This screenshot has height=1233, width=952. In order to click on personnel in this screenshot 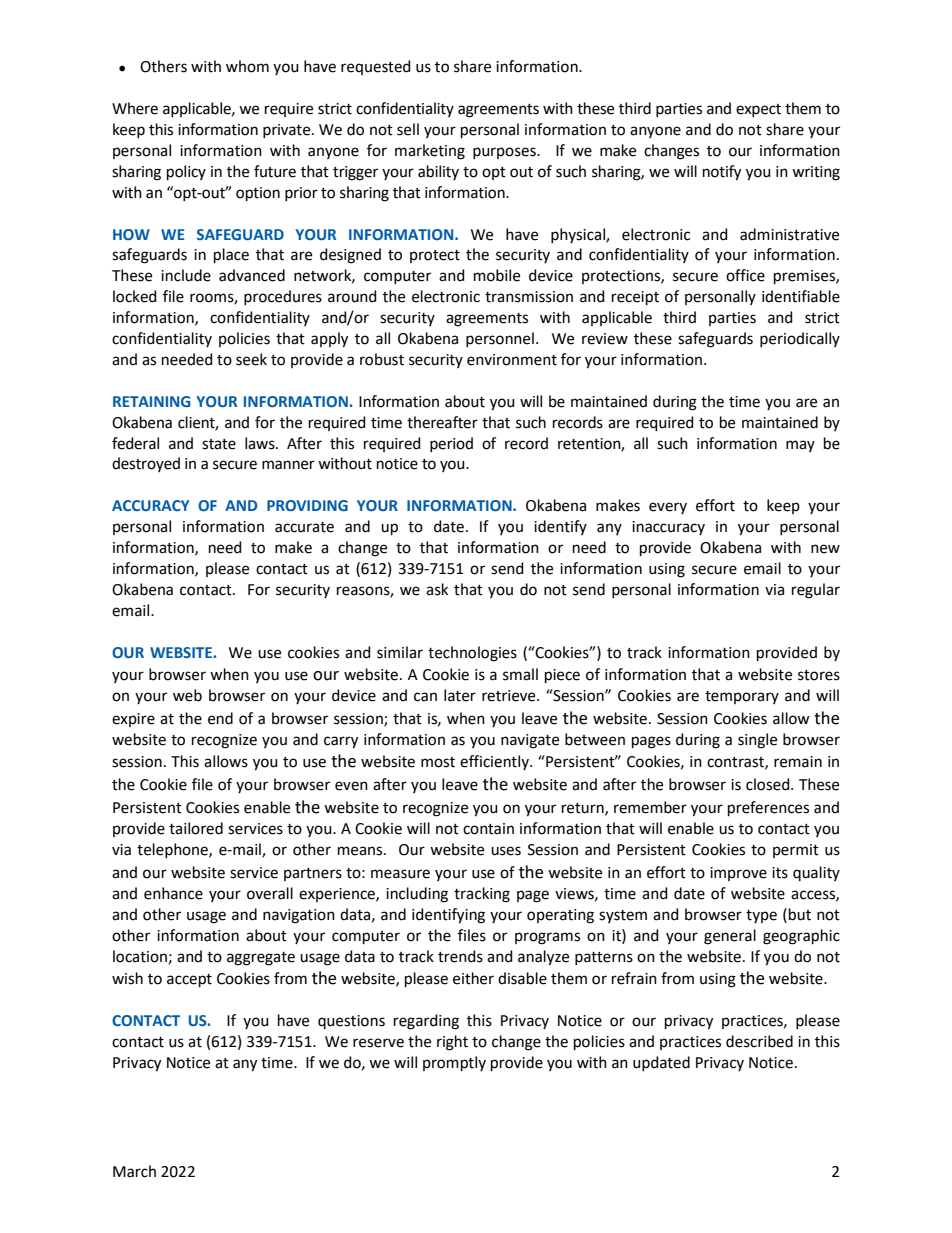, I will do `click(500, 339)`.
